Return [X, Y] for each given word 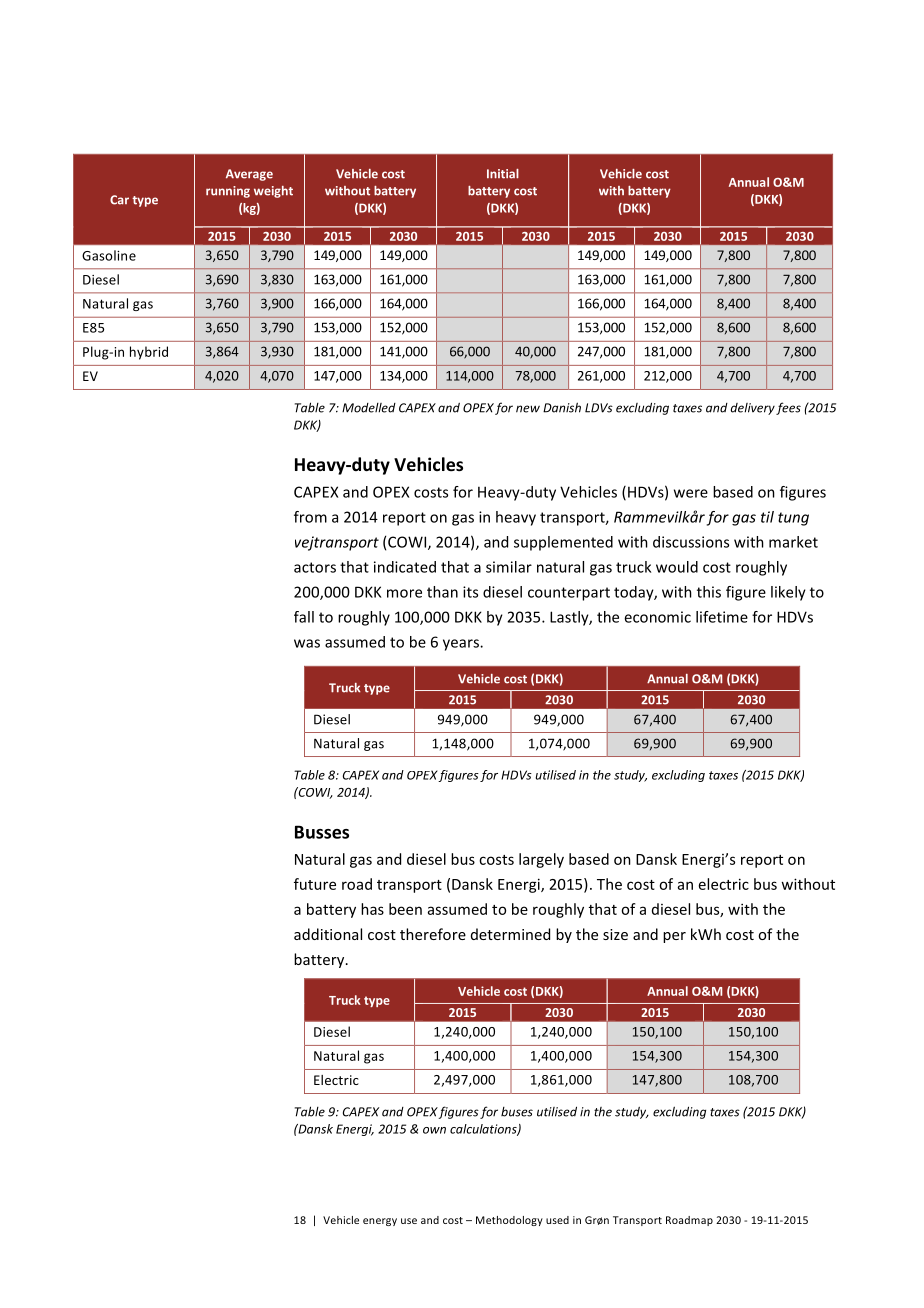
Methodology [509, 1221]
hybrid [149, 353]
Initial [503, 174]
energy [380, 1222]
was [307, 643]
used [557, 1220]
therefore [433, 934]
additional [328, 934]
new [528, 409]
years [462, 645]
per [674, 937]
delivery [753, 409]
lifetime [722, 617]
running [228, 192]
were [691, 493]
